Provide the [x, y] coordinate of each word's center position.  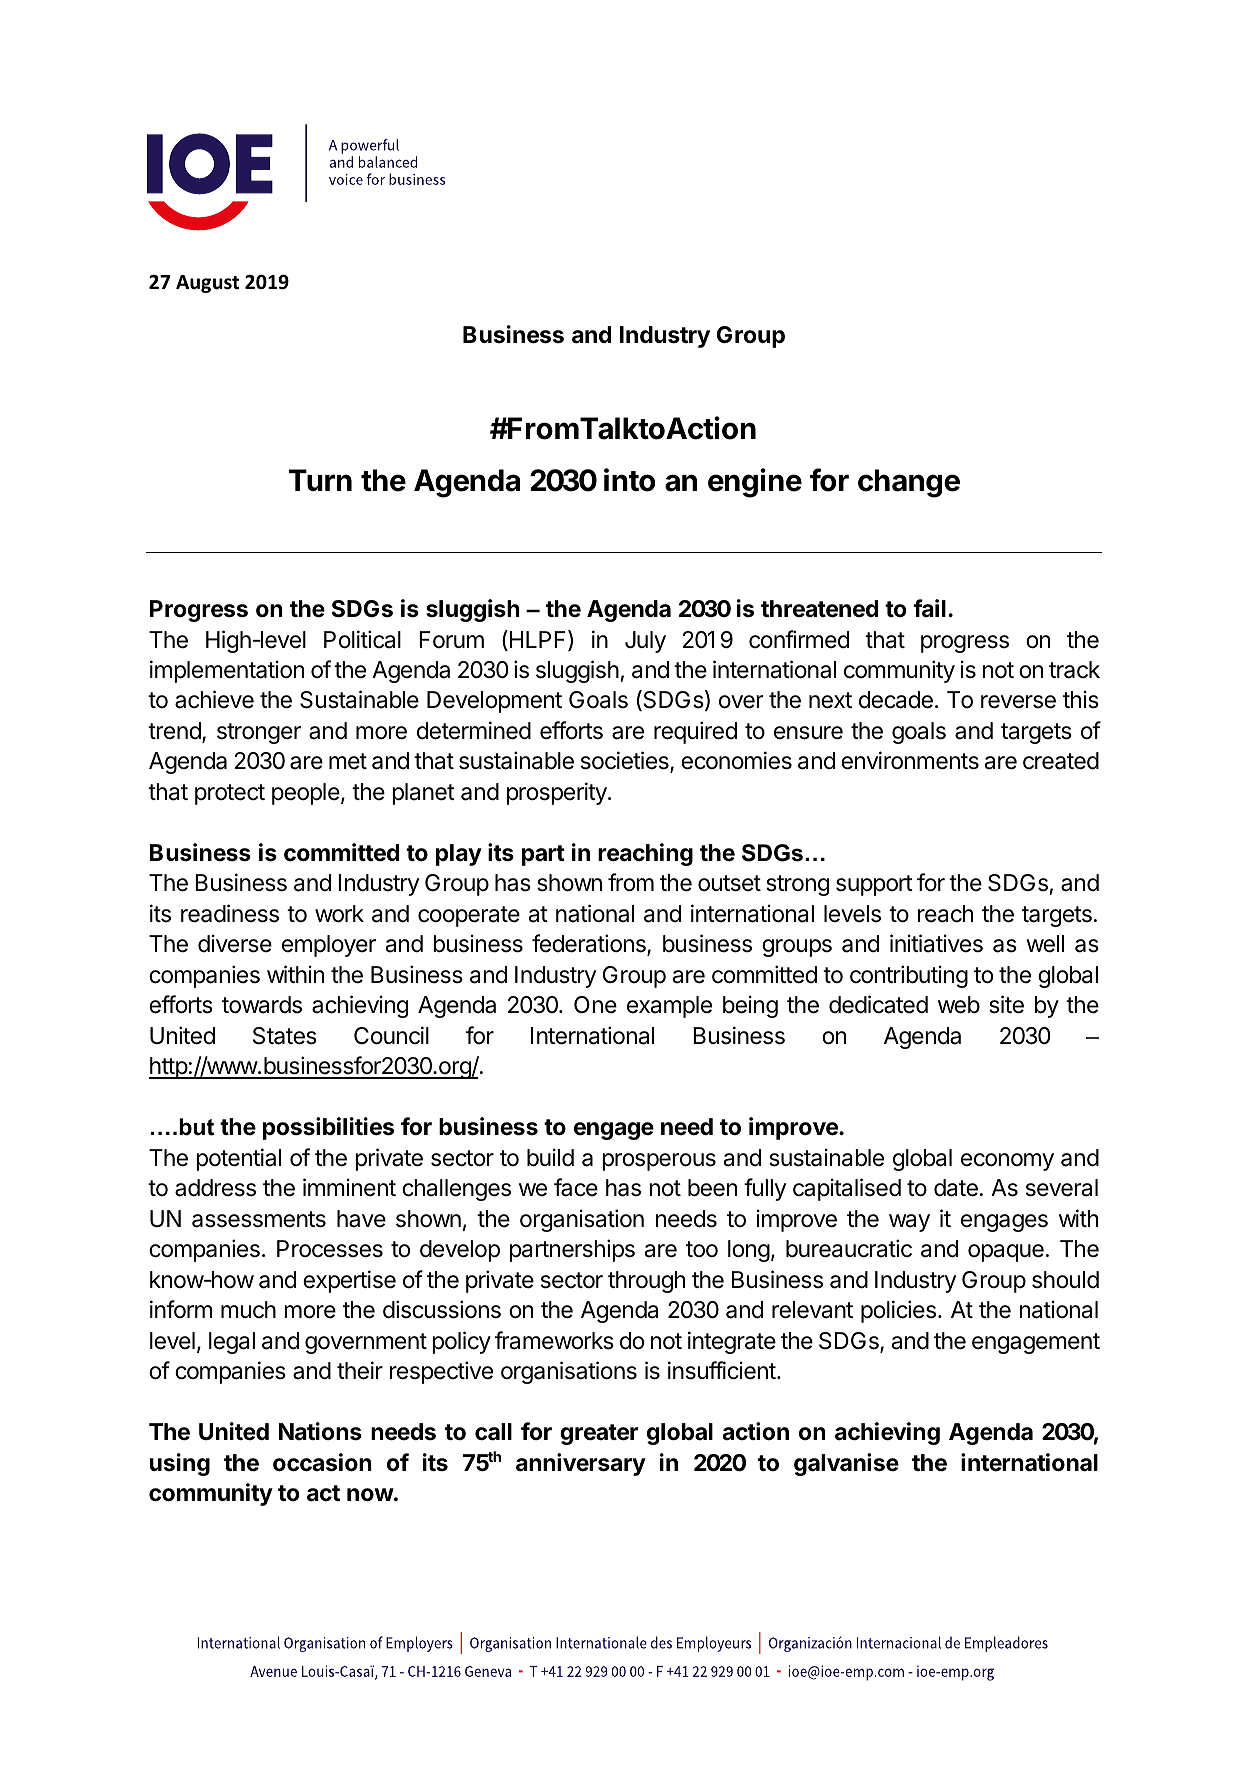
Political [362, 639]
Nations [320, 1431]
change [909, 483]
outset [729, 883]
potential [238, 1159]
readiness [230, 913]
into [629, 480]
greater [599, 1434]
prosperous [659, 1162]
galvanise [846, 1464]
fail [929, 608]
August [207, 284]
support [874, 885]
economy [1007, 1162]
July [645, 642]
